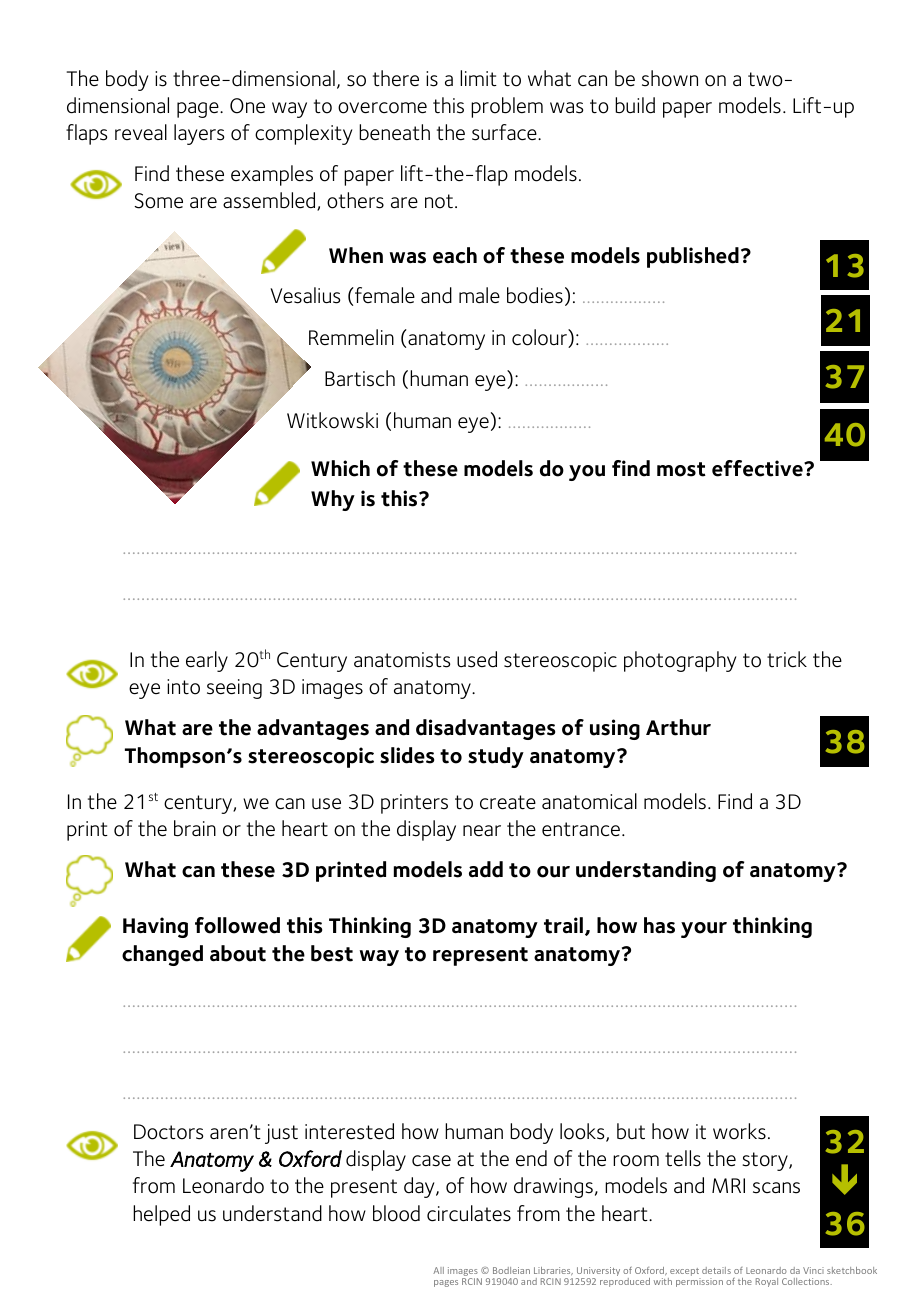 This image has height=1308, width=924. Describe the element at coordinates (758, 468) in the image. I see `effective` at that location.
